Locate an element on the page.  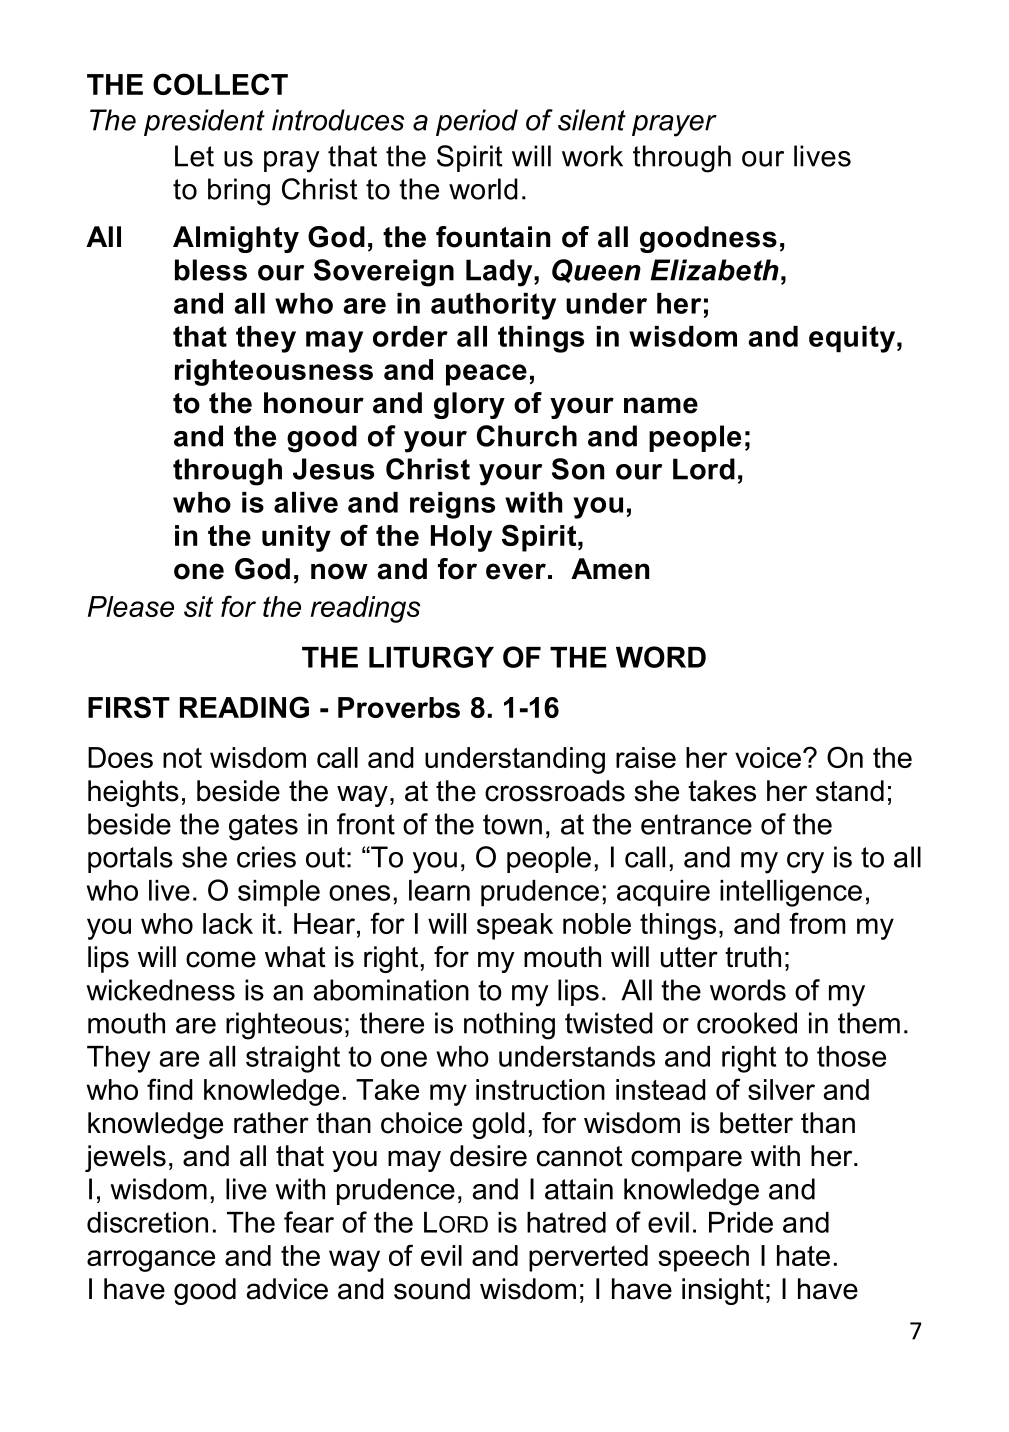
period is located at coordinates (477, 122).
